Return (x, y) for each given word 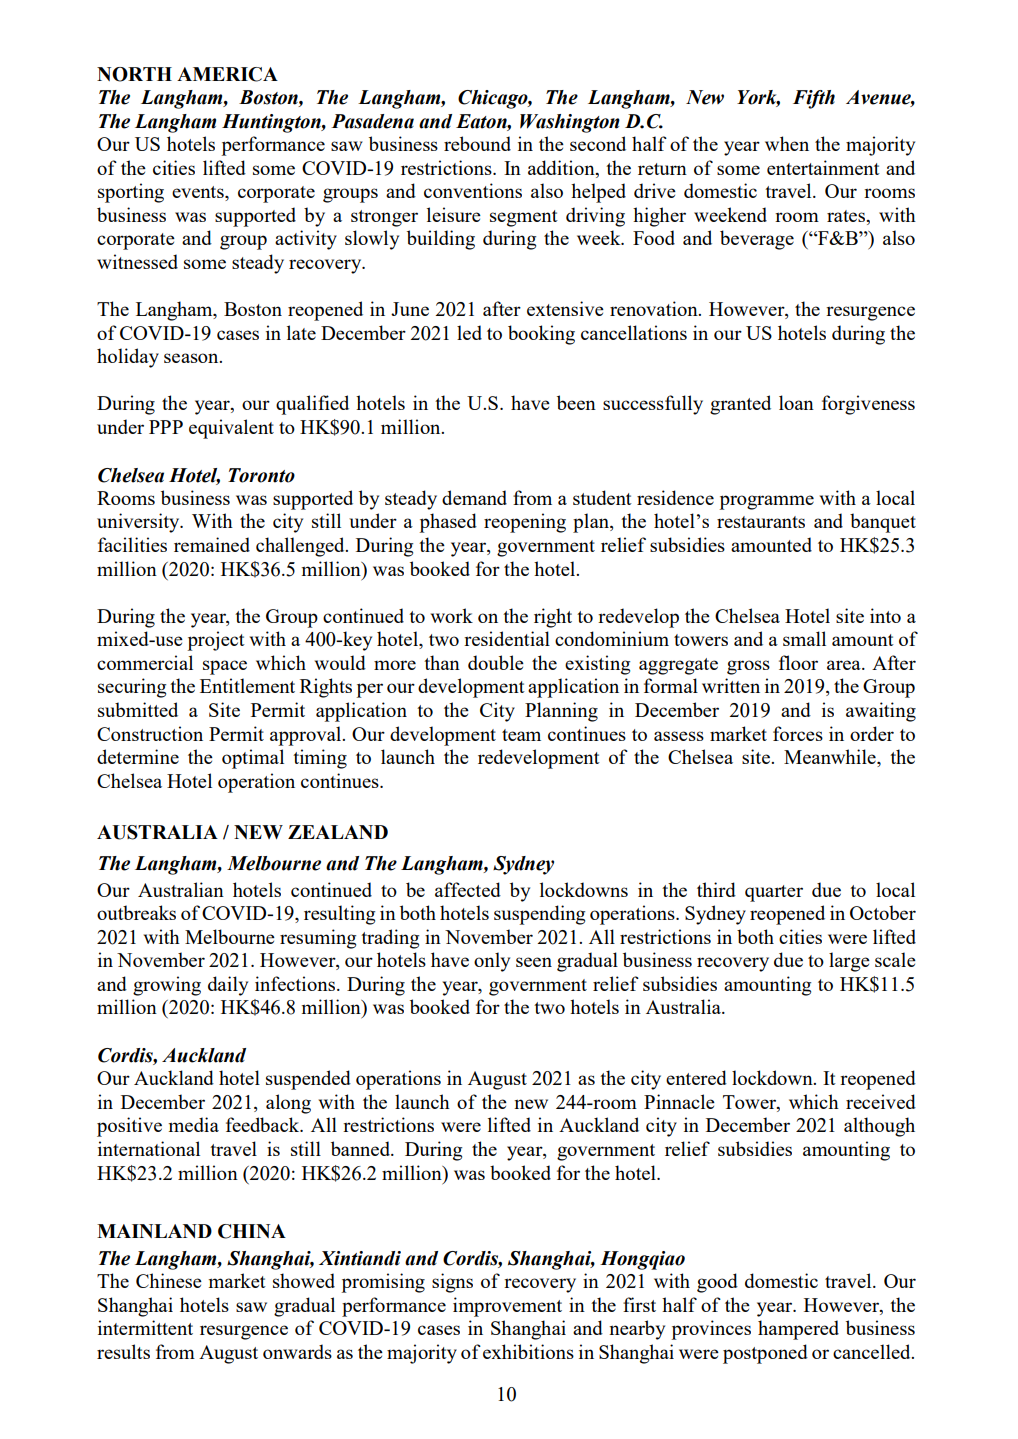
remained (212, 544)
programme (767, 502)
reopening (525, 523)
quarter (774, 893)
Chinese (169, 1280)
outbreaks (136, 912)
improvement (507, 1307)
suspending (539, 915)
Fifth (814, 99)
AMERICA (227, 74)
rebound (477, 143)
